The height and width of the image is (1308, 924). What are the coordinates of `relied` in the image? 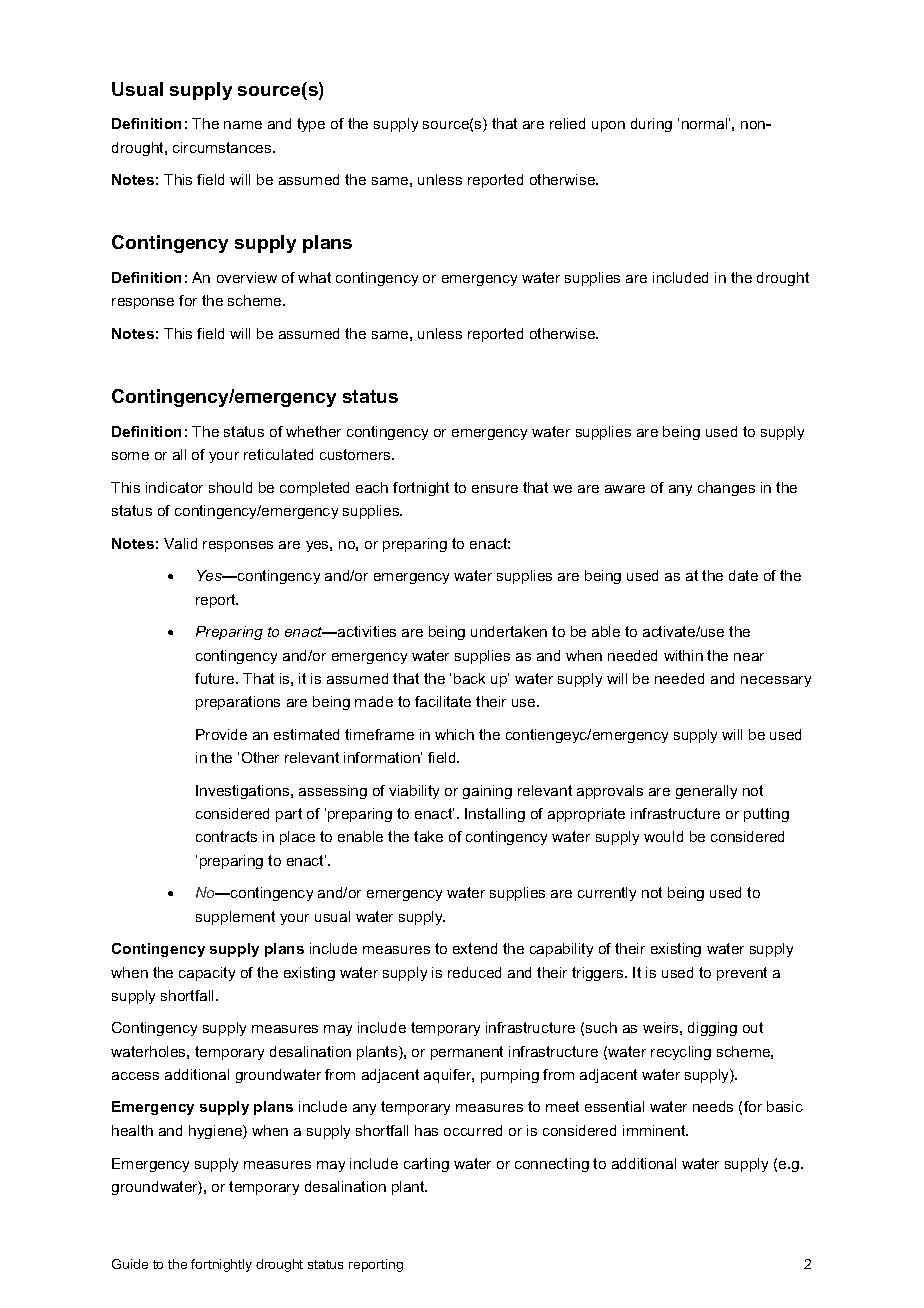 It's located at (567, 123).
